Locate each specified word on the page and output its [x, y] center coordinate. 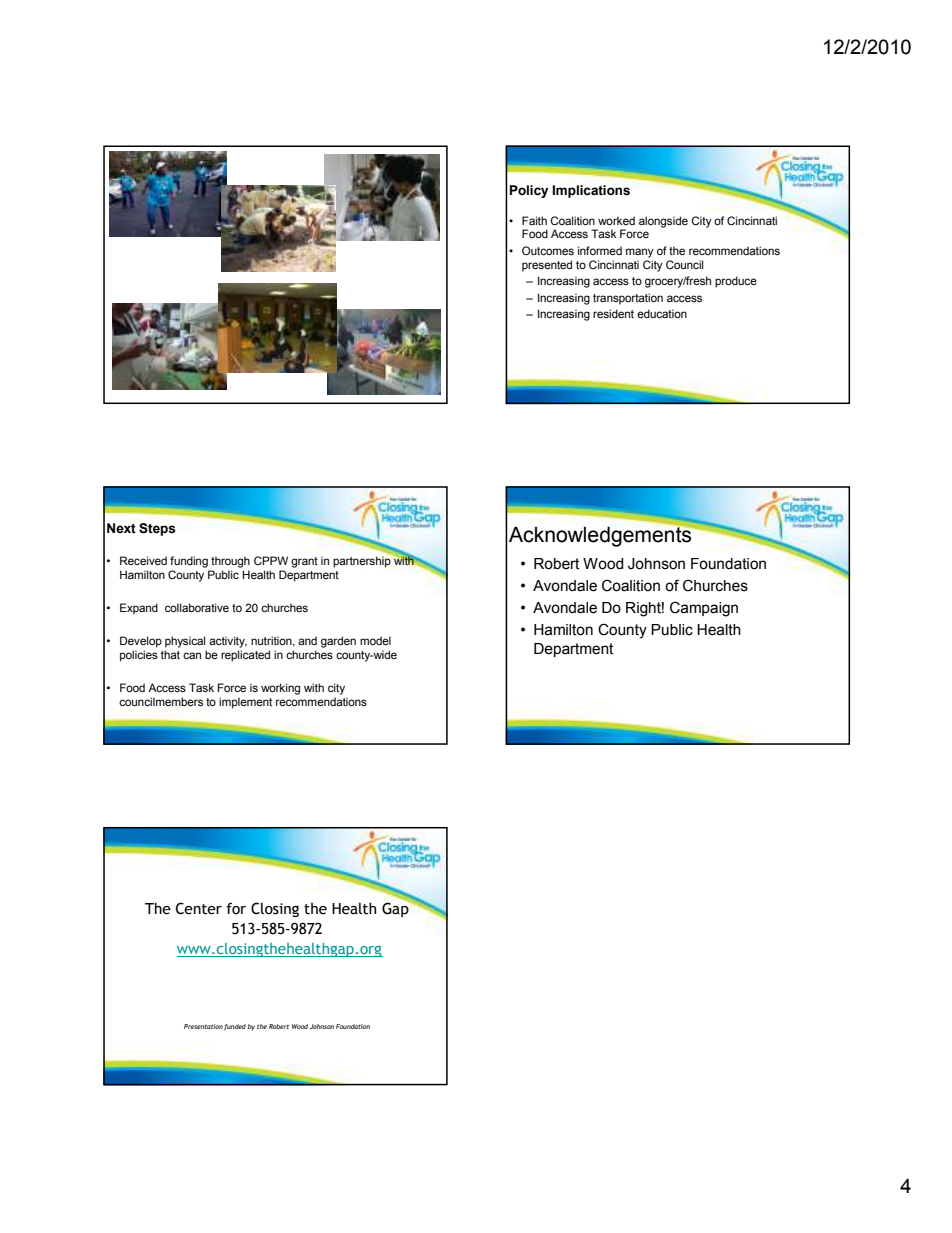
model [375, 640]
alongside [663, 222]
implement [245, 703]
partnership [363, 561]
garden [338, 642]
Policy [529, 191]
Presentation [203, 1026]
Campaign [704, 609]
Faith [534, 220]
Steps [157, 529]
